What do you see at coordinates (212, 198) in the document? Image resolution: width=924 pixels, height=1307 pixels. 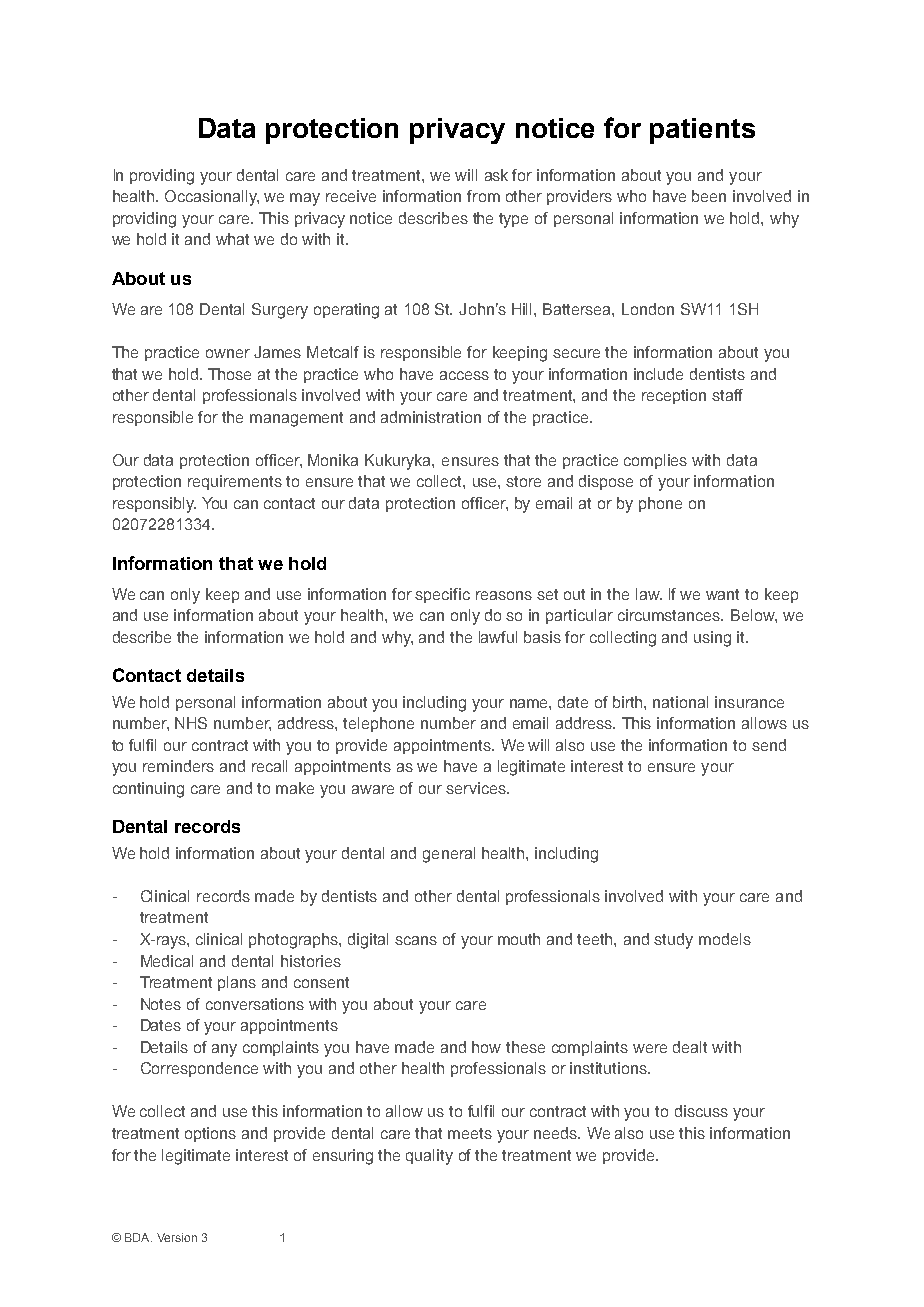 I see `Occasionally` at bounding box center [212, 198].
